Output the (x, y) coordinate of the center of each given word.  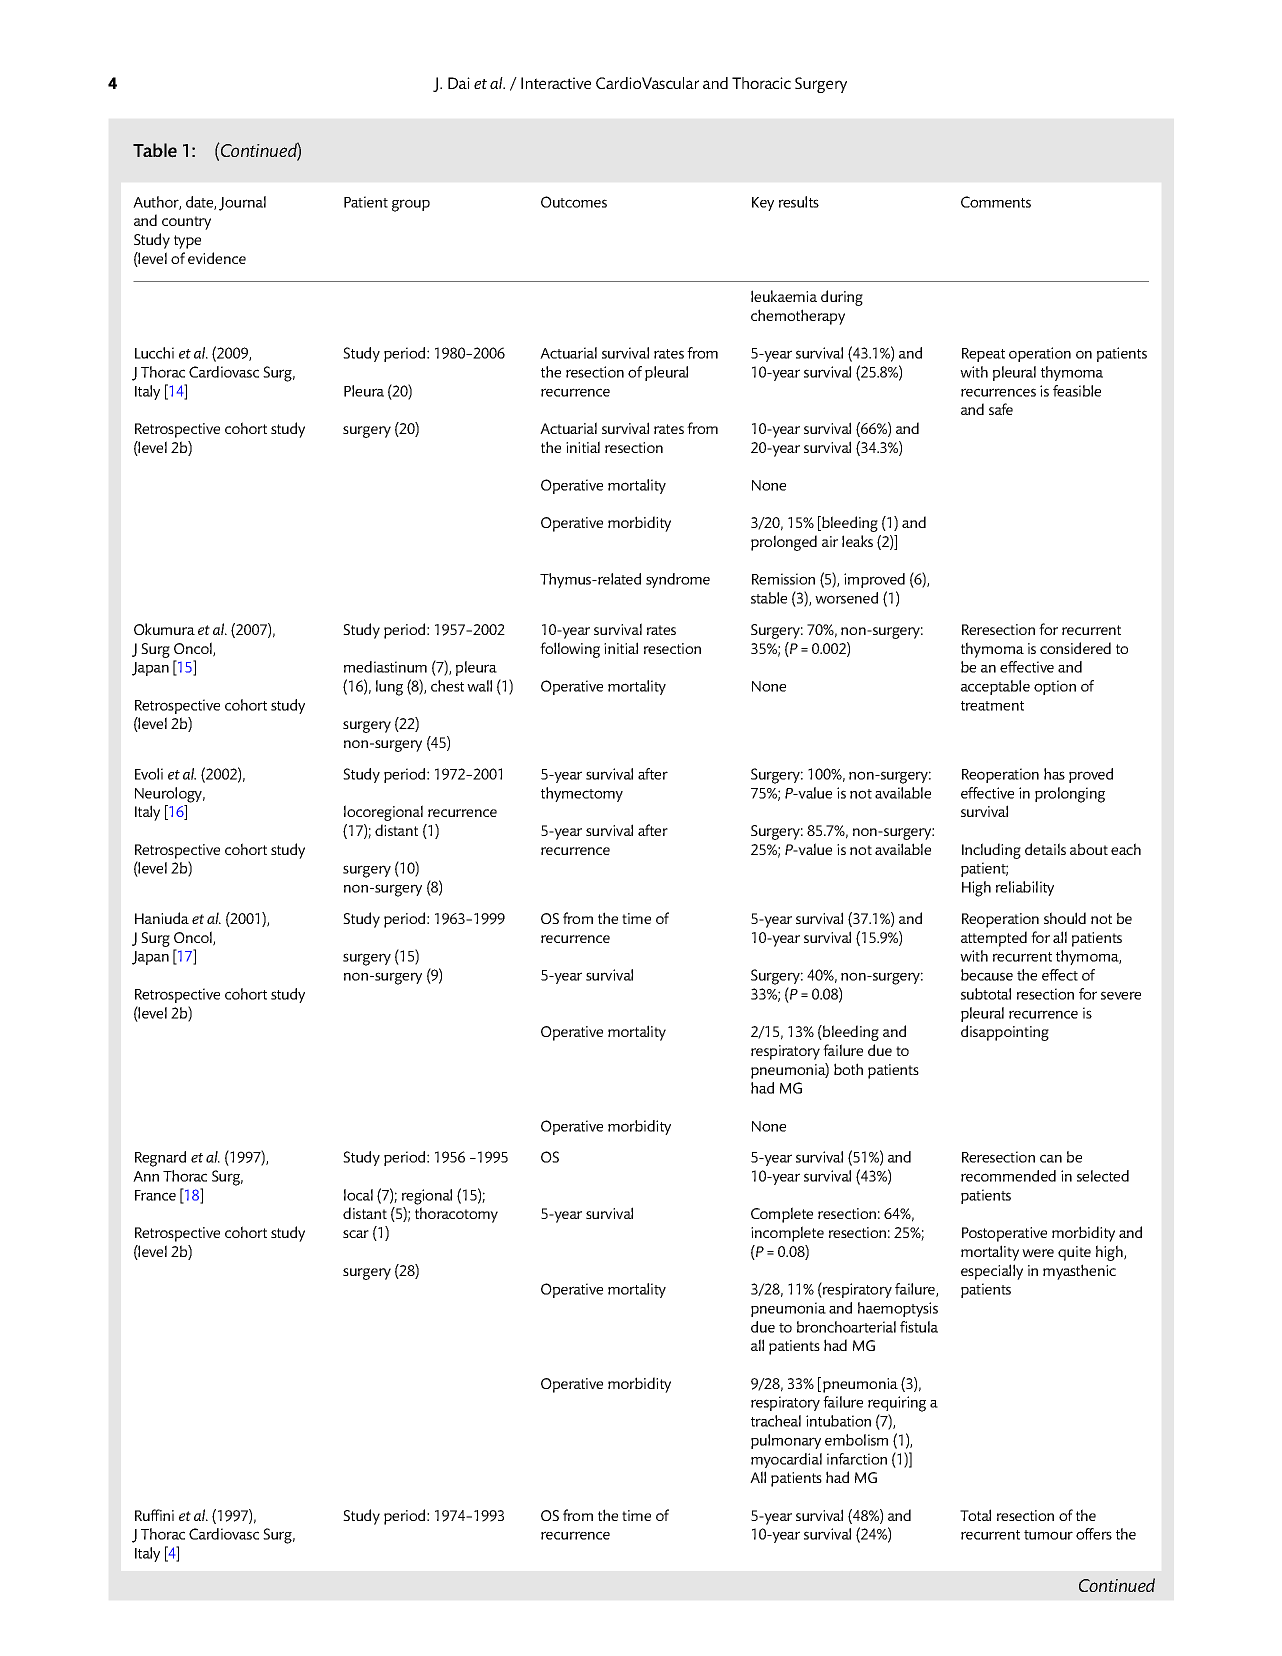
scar (356, 1234)
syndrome (678, 580)
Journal (242, 203)
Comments (996, 202)
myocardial (786, 1460)
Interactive (556, 83)
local (358, 1195)
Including (991, 851)
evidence (217, 258)
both (848, 1069)
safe (1001, 409)
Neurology (170, 795)
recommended (1008, 1176)
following (570, 650)
